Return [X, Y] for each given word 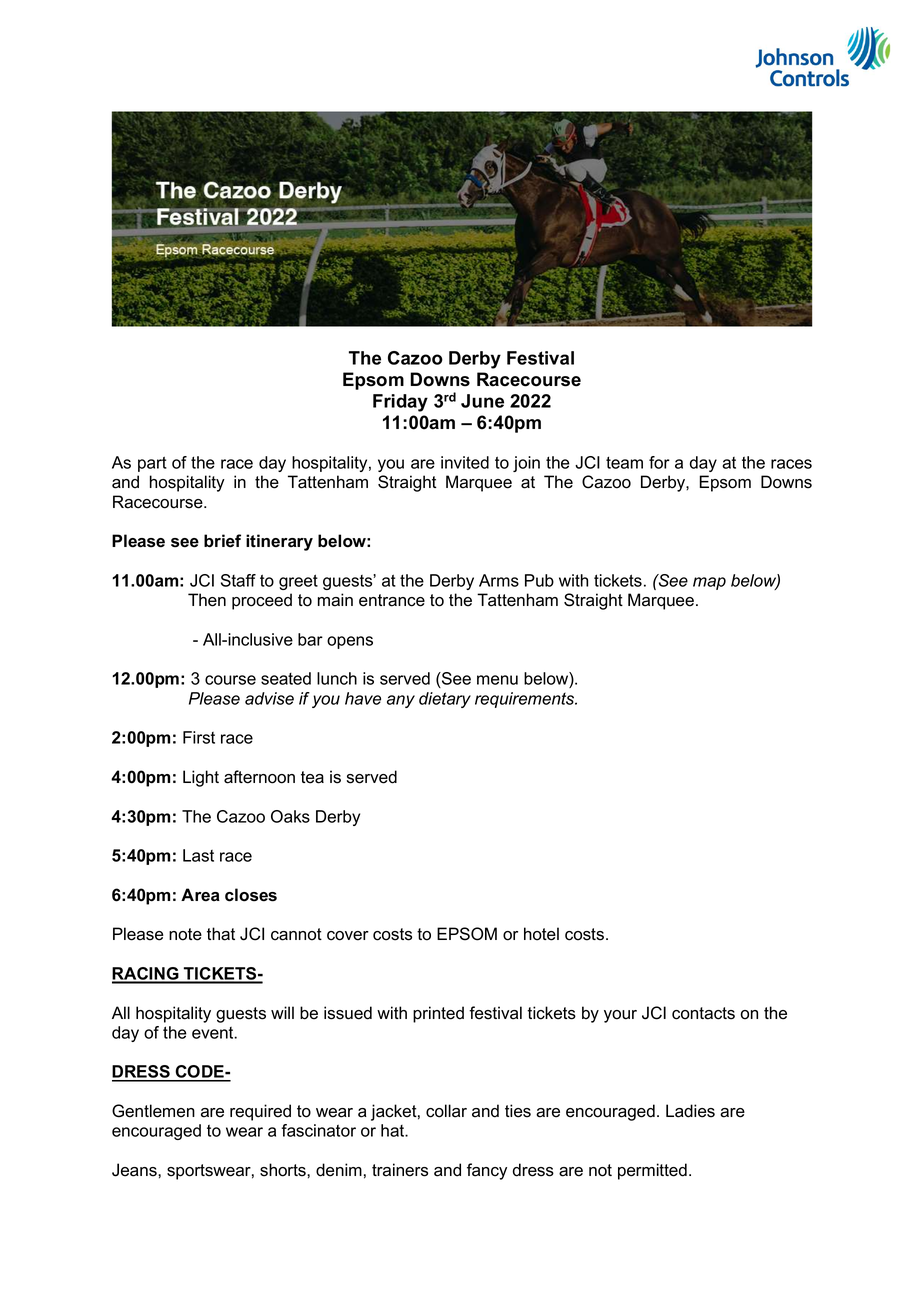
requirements [525, 700]
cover [348, 936]
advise [269, 698]
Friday [400, 403]
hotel [541, 934]
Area [200, 895]
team [624, 462]
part [152, 464]
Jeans [135, 1170]
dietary [445, 700]
